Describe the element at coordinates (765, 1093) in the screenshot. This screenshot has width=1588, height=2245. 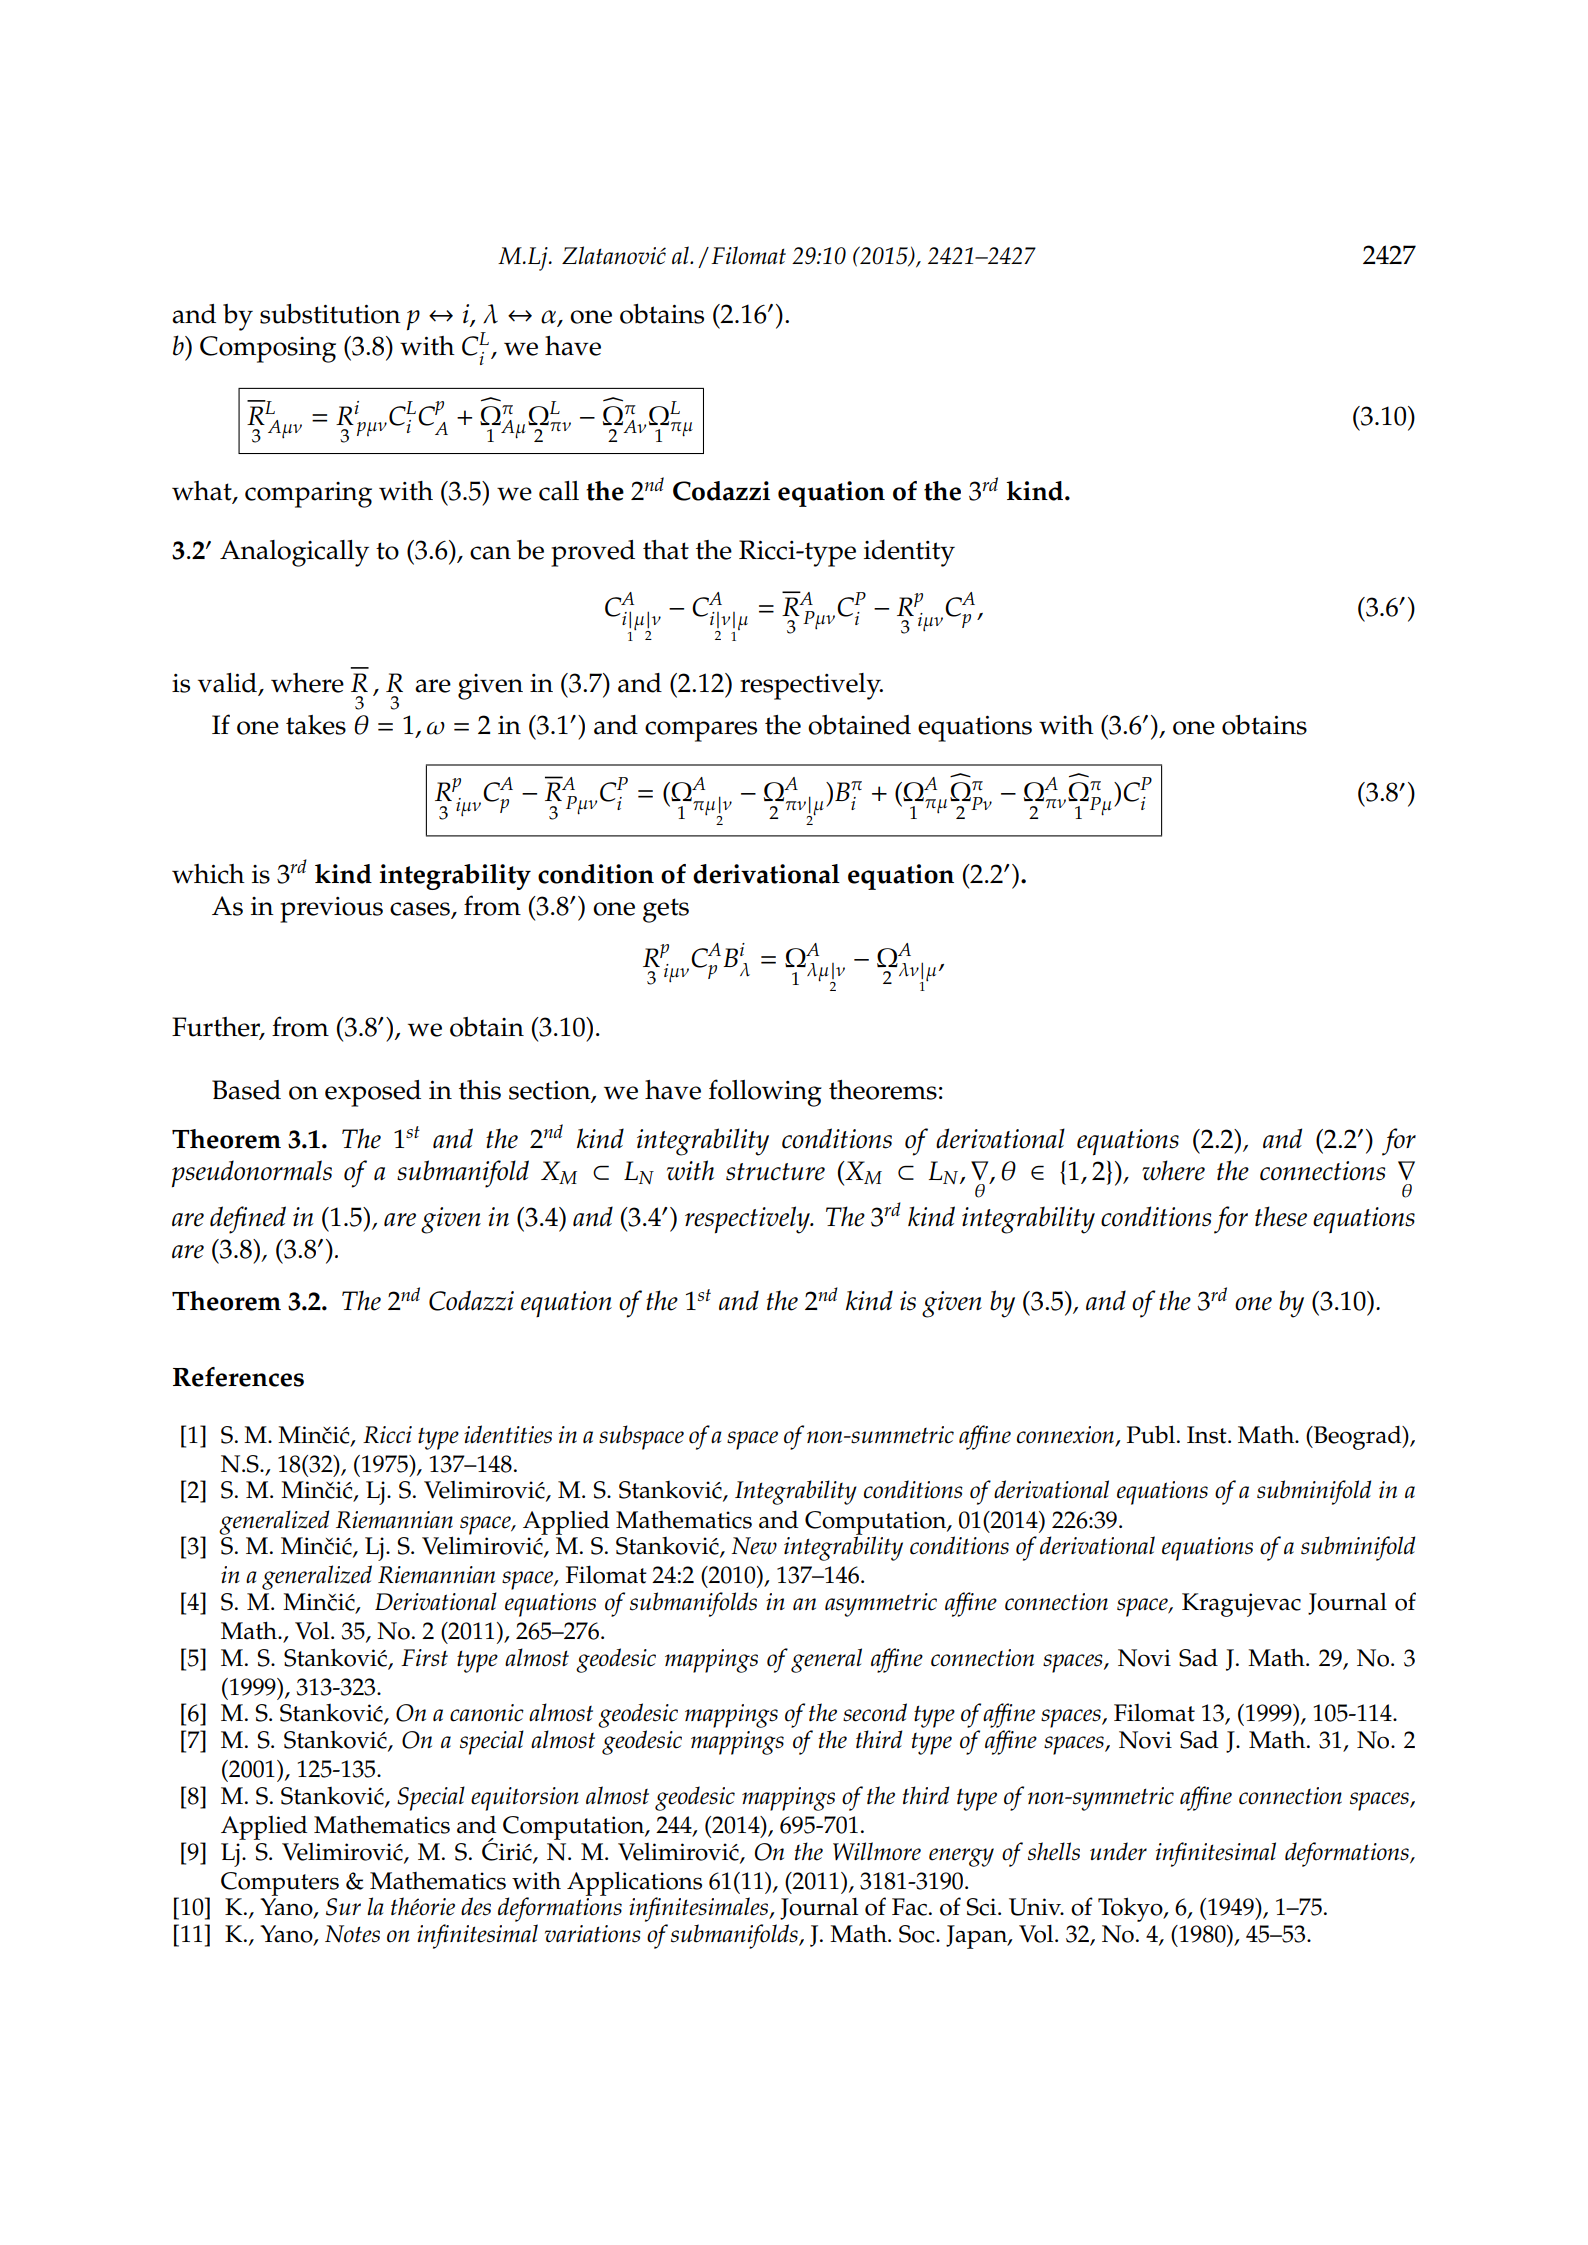
I see `following` at that location.
